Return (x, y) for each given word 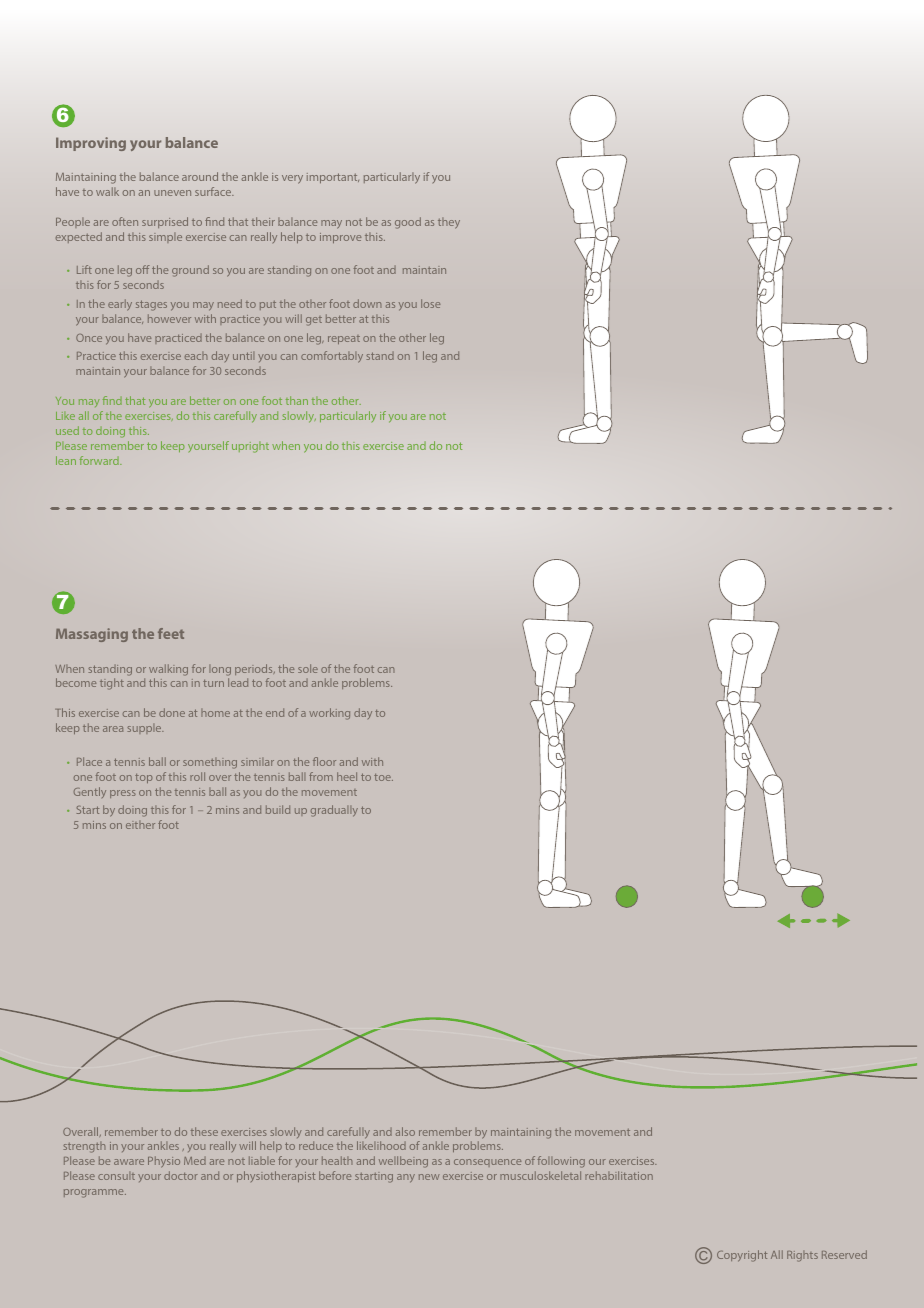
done (172, 712)
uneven (172, 193)
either (140, 825)
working (329, 714)
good (408, 223)
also (405, 1131)
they (449, 223)
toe (383, 777)
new (429, 1177)
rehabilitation (619, 1175)
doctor (181, 1175)
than (297, 400)
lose (430, 303)
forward (100, 460)
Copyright (742, 1256)
